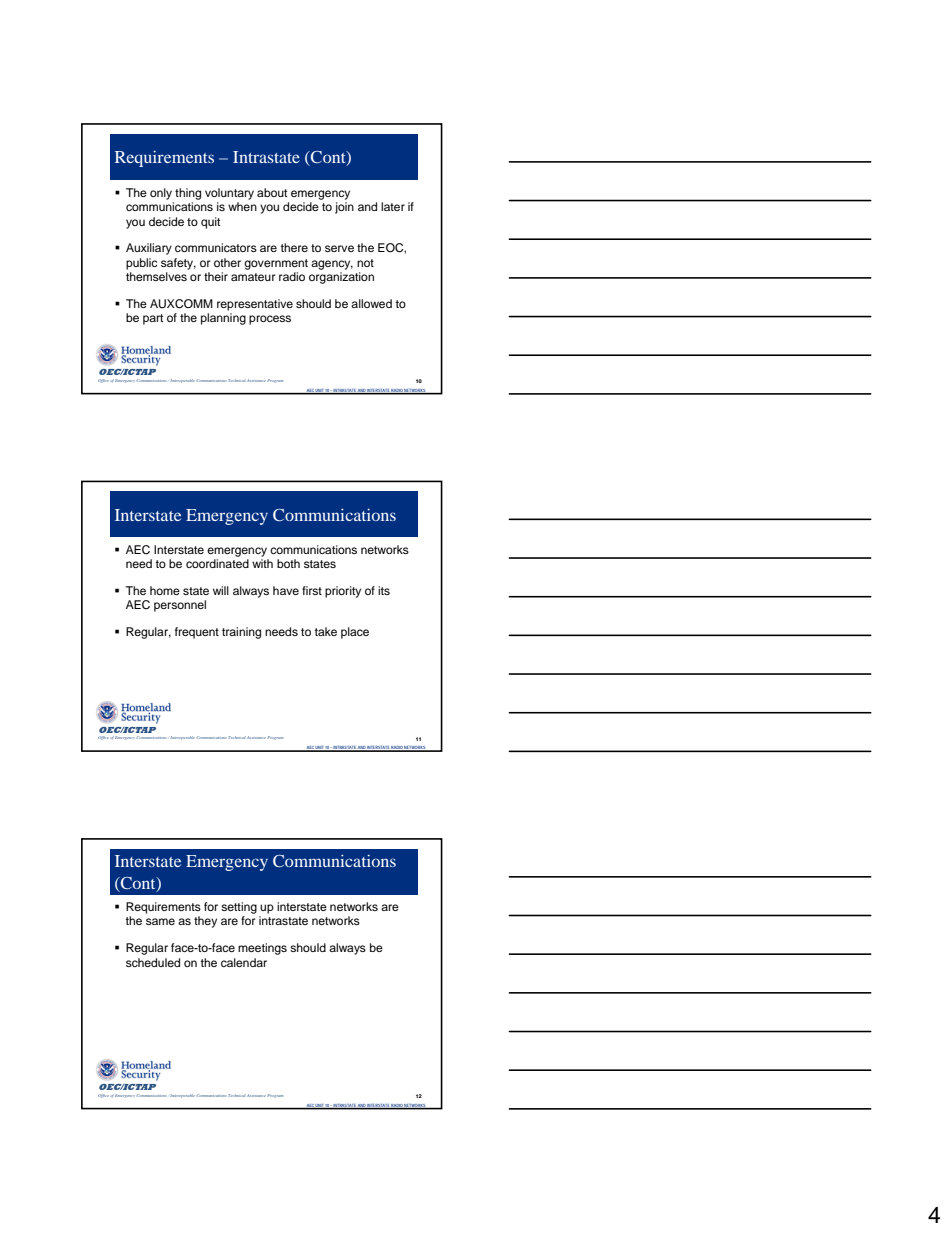 This screenshot has height=1233, width=952. Describe the element at coordinates (344, 208) in the screenshot. I see `join` at that location.
